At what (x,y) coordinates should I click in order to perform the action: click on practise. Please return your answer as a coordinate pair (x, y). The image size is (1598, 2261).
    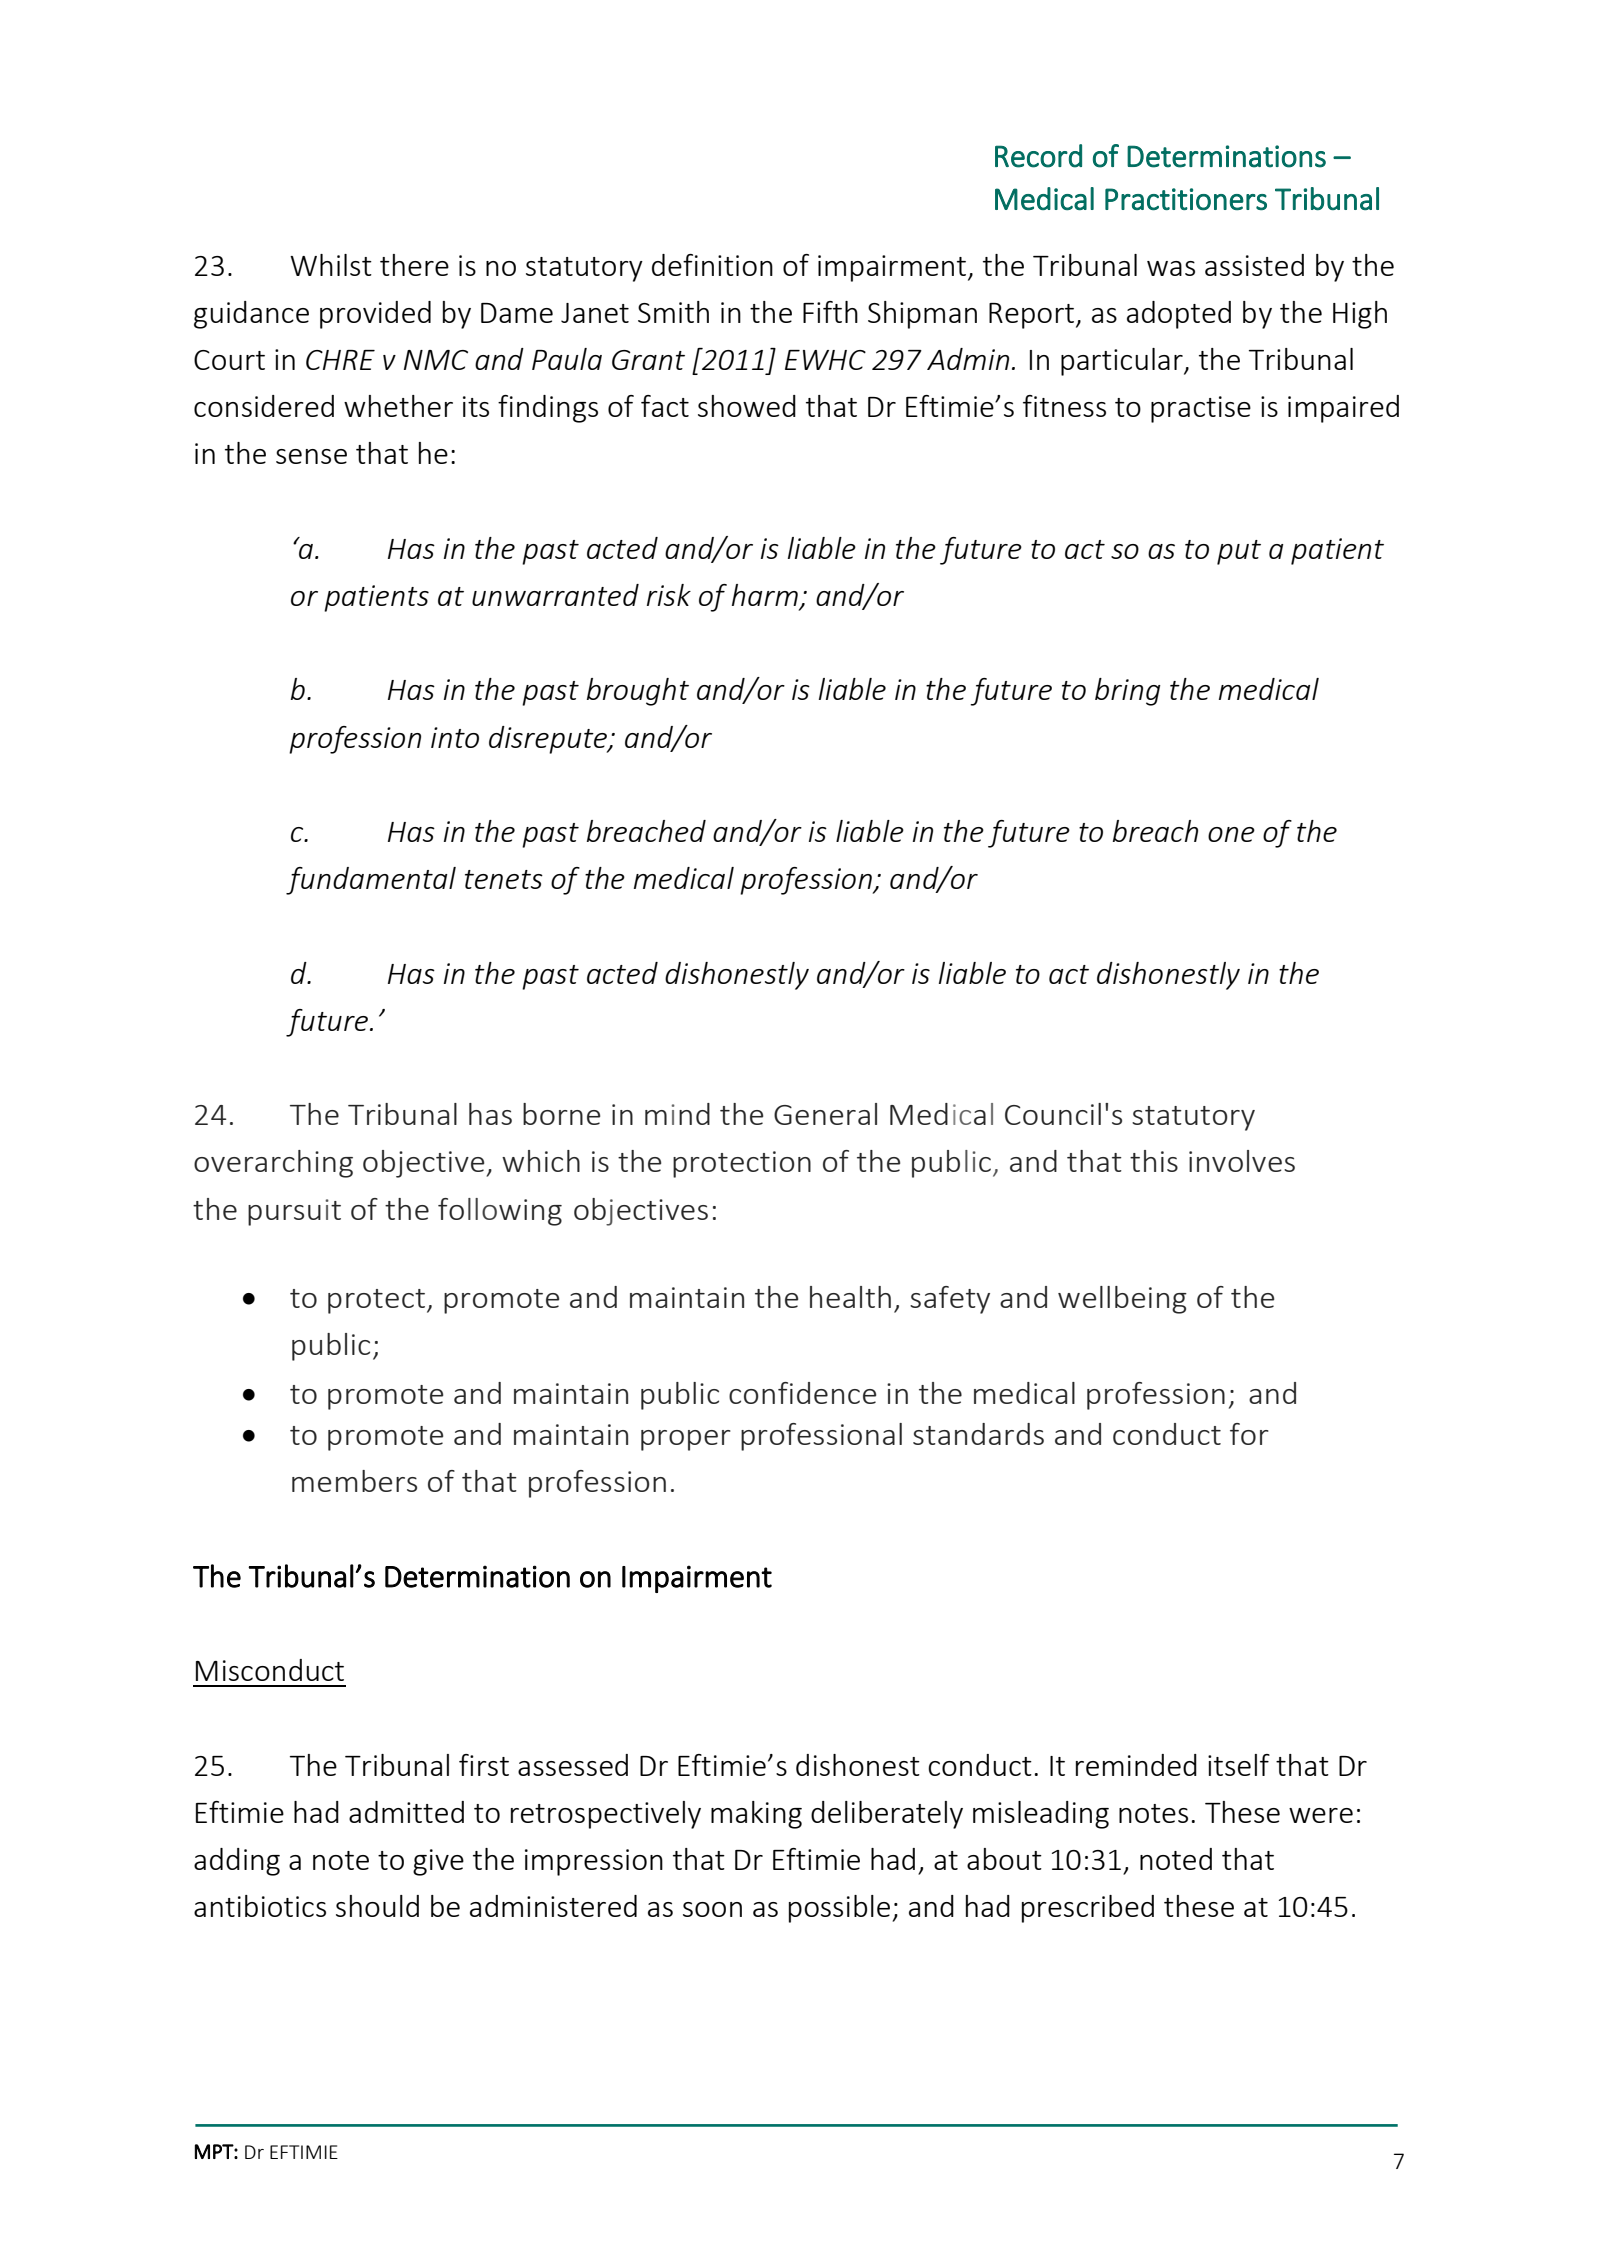
    Looking at the image, I should click on (1201, 409).
